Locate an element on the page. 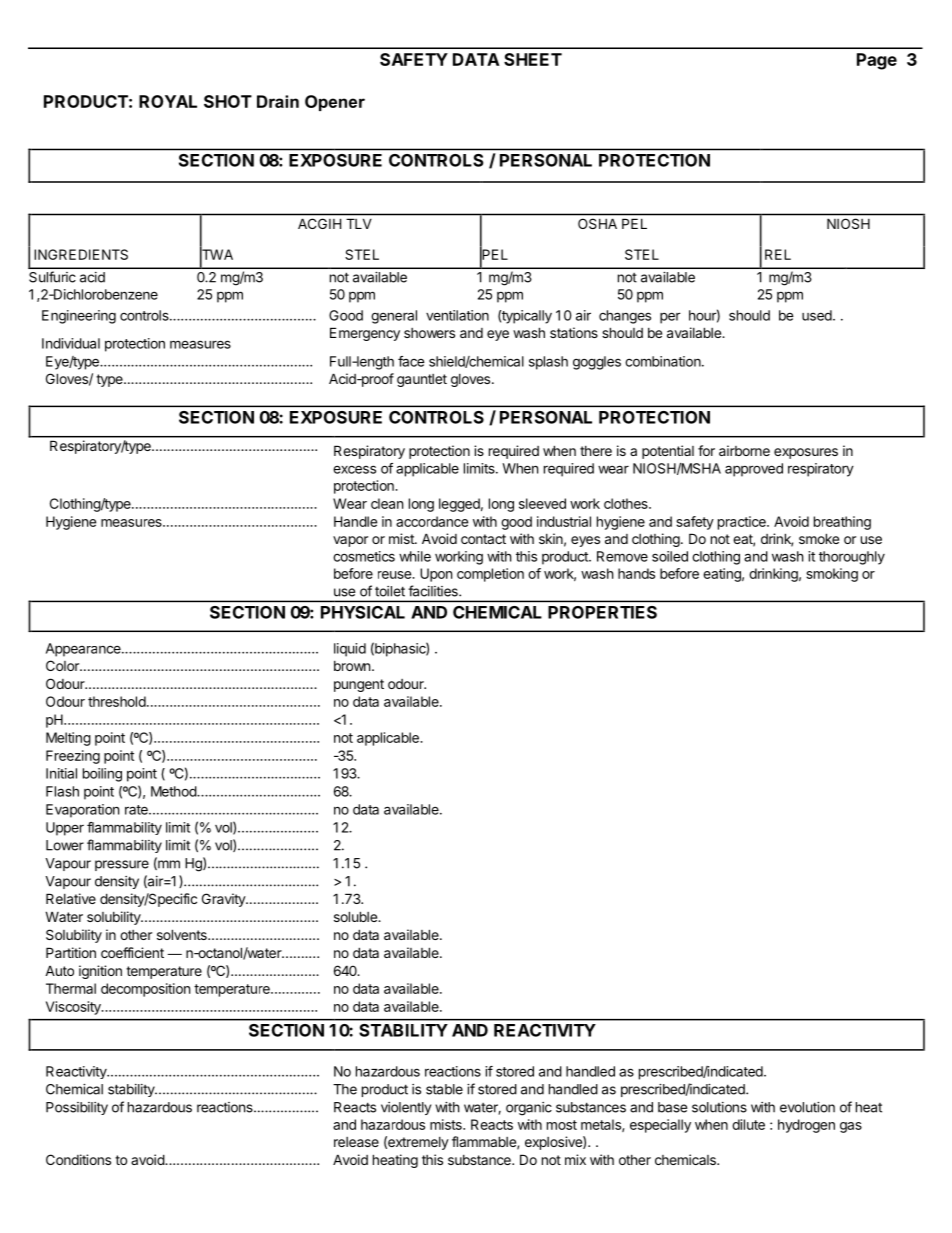  soluble is located at coordinates (356, 916).
